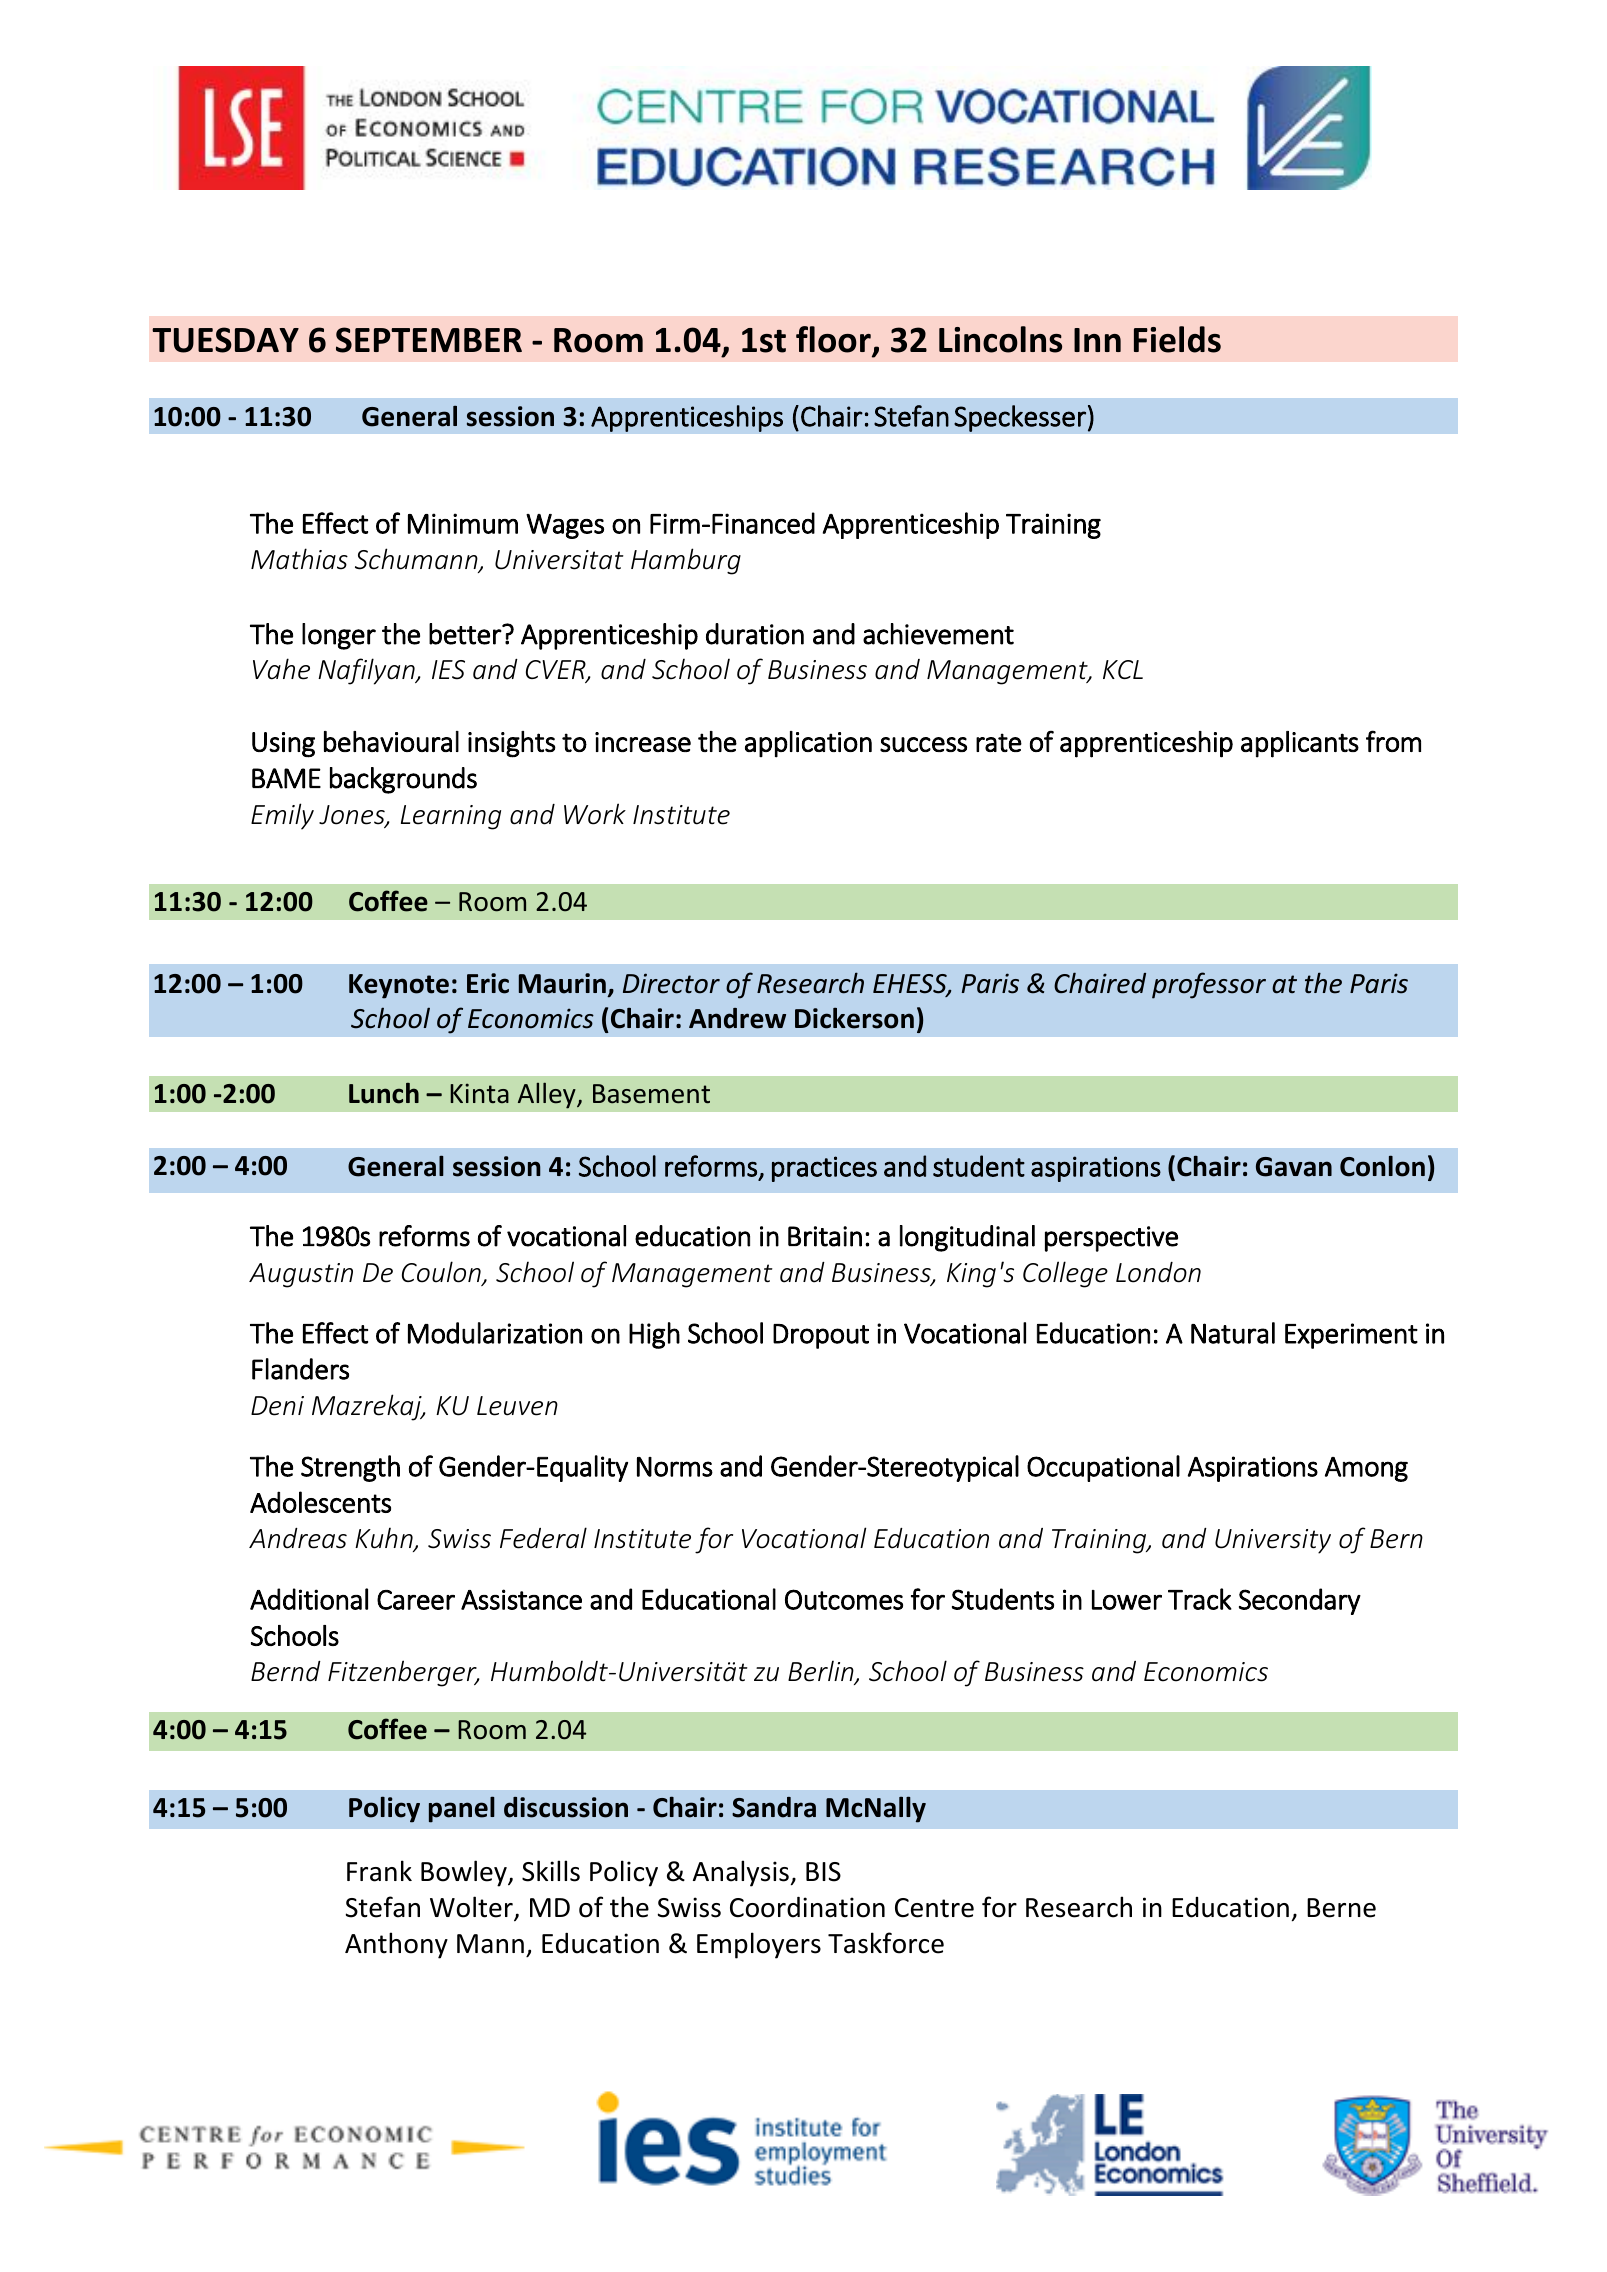  Describe the element at coordinates (807, 1907) in the screenshot. I see `Coordination` at that location.
